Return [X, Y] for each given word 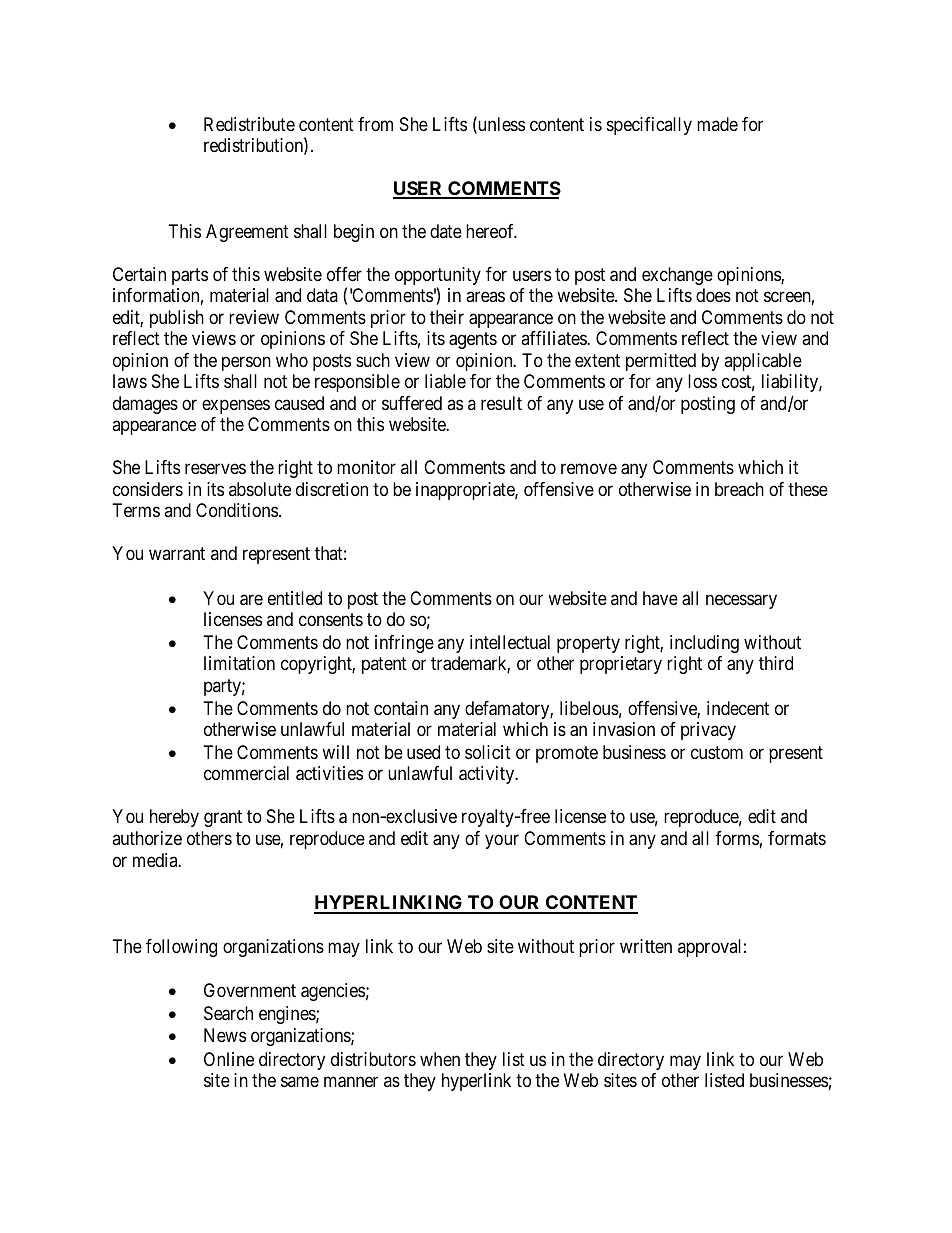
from [375, 124]
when [440, 1059]
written [646, 946]
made [717, 124]
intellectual [510, 642]
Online [229, 1059]
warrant [177, 554]
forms [737, 838]
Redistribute [249, 124]
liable [445, 381]
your [502, 842]
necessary [741, 601]
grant [223, 819]
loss [702, 381]
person [246, 363]
